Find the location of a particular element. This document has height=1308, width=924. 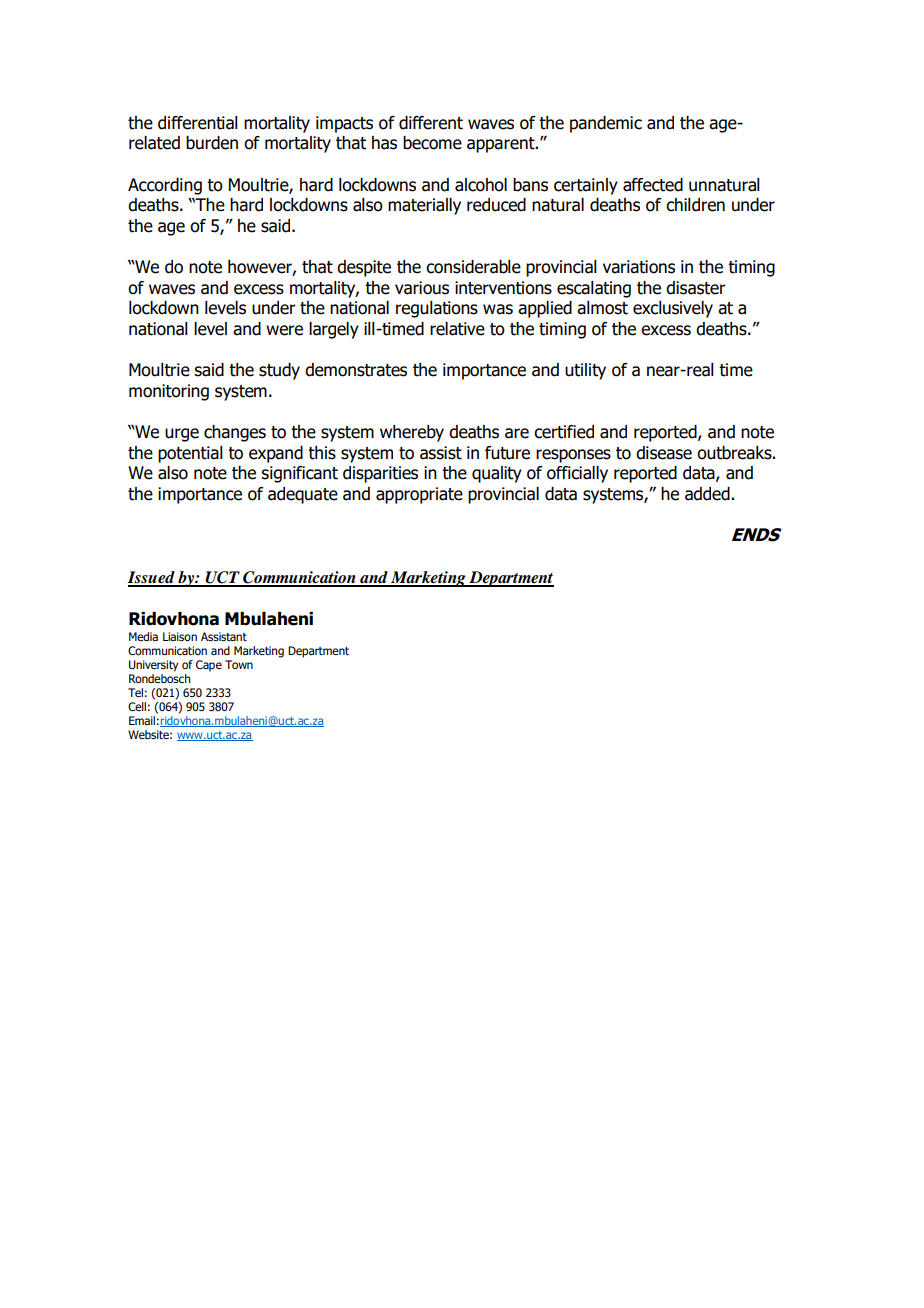

monitoring is located at coordinates (169, 392).
